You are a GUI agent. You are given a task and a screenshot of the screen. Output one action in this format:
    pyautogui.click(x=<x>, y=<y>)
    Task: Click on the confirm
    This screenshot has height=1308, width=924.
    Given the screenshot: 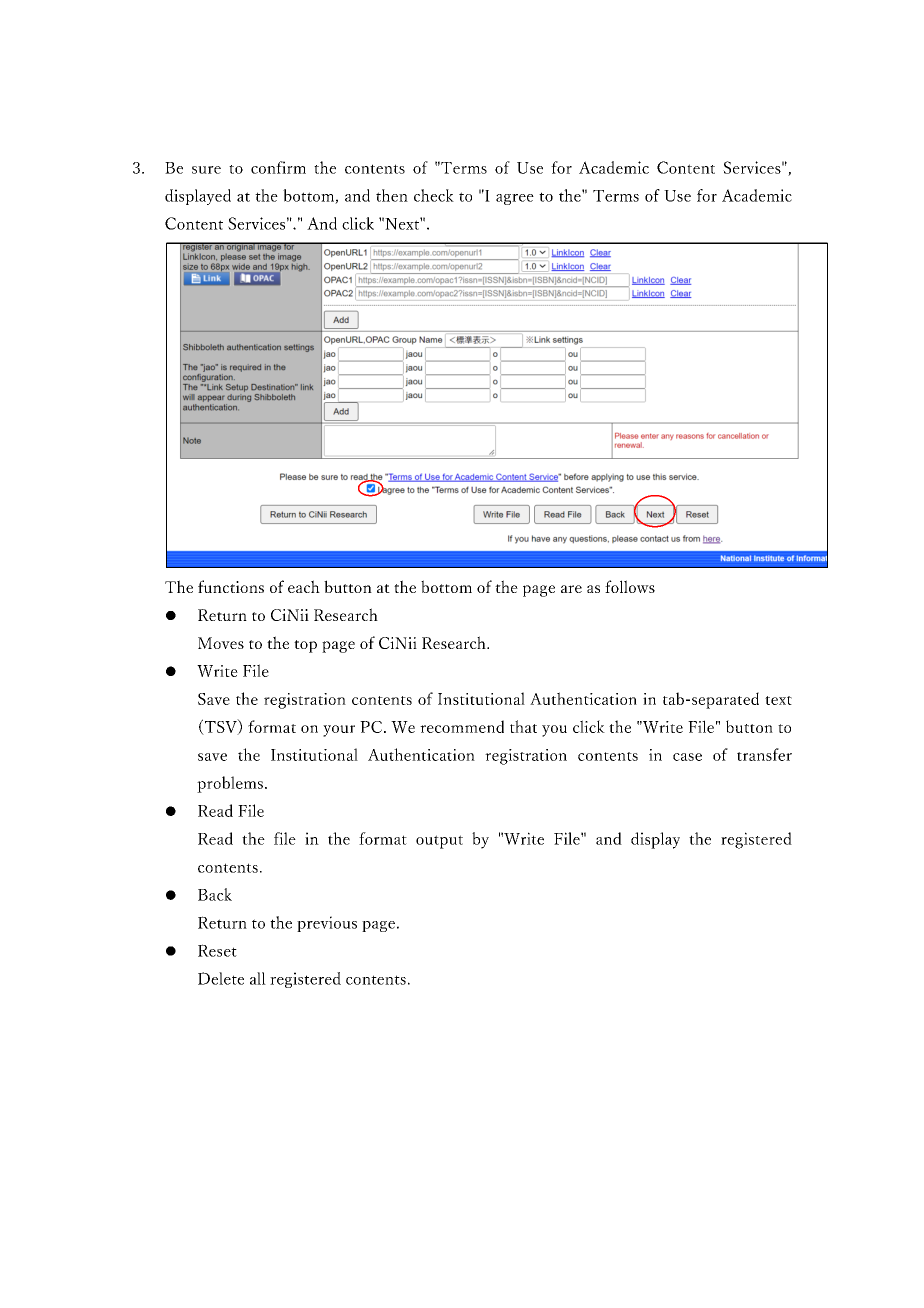 What is the action you would take?
    pyautogui.click(x=278, y=167)
